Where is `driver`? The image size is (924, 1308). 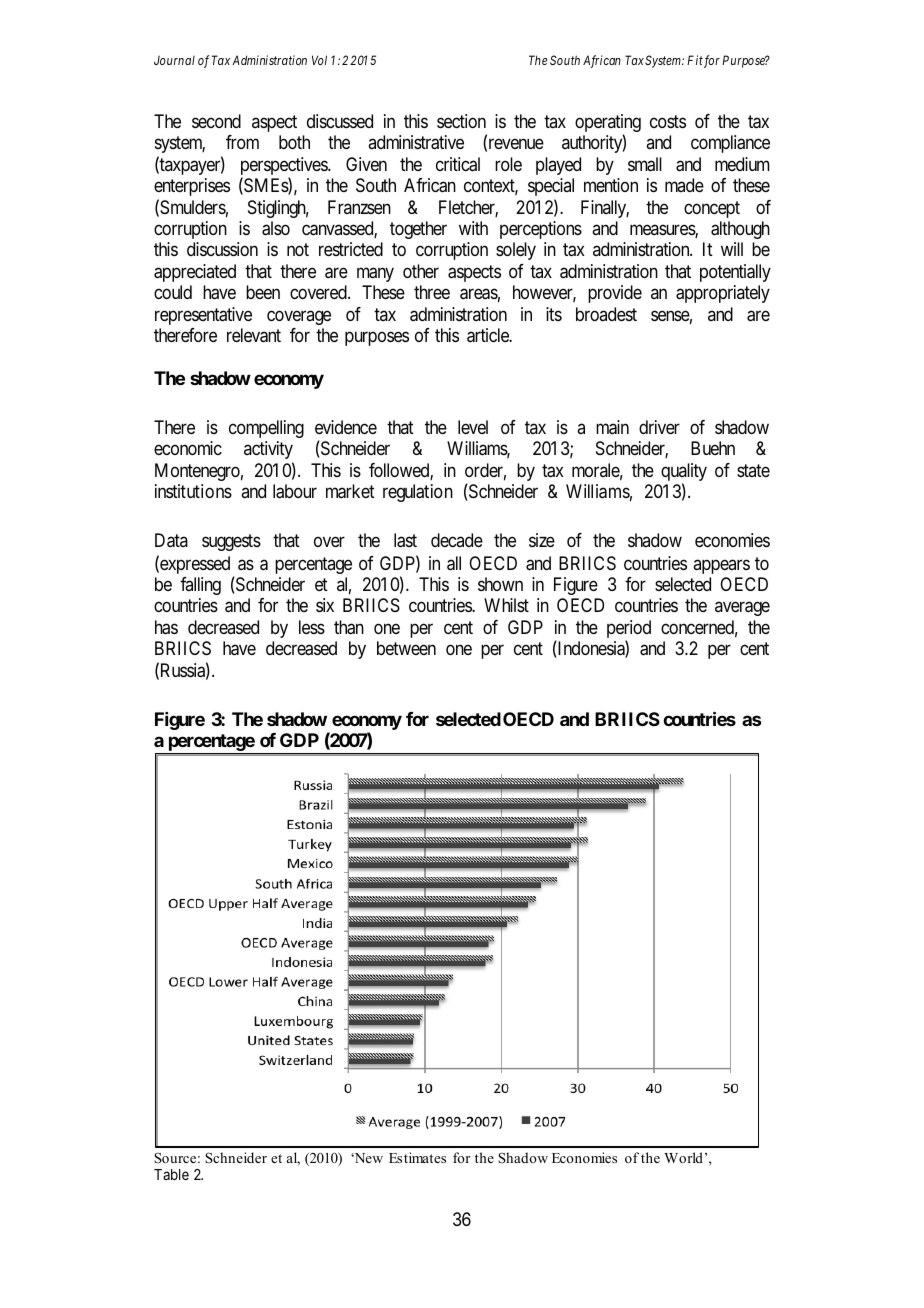 driver is located at coordinates (659, 427).
